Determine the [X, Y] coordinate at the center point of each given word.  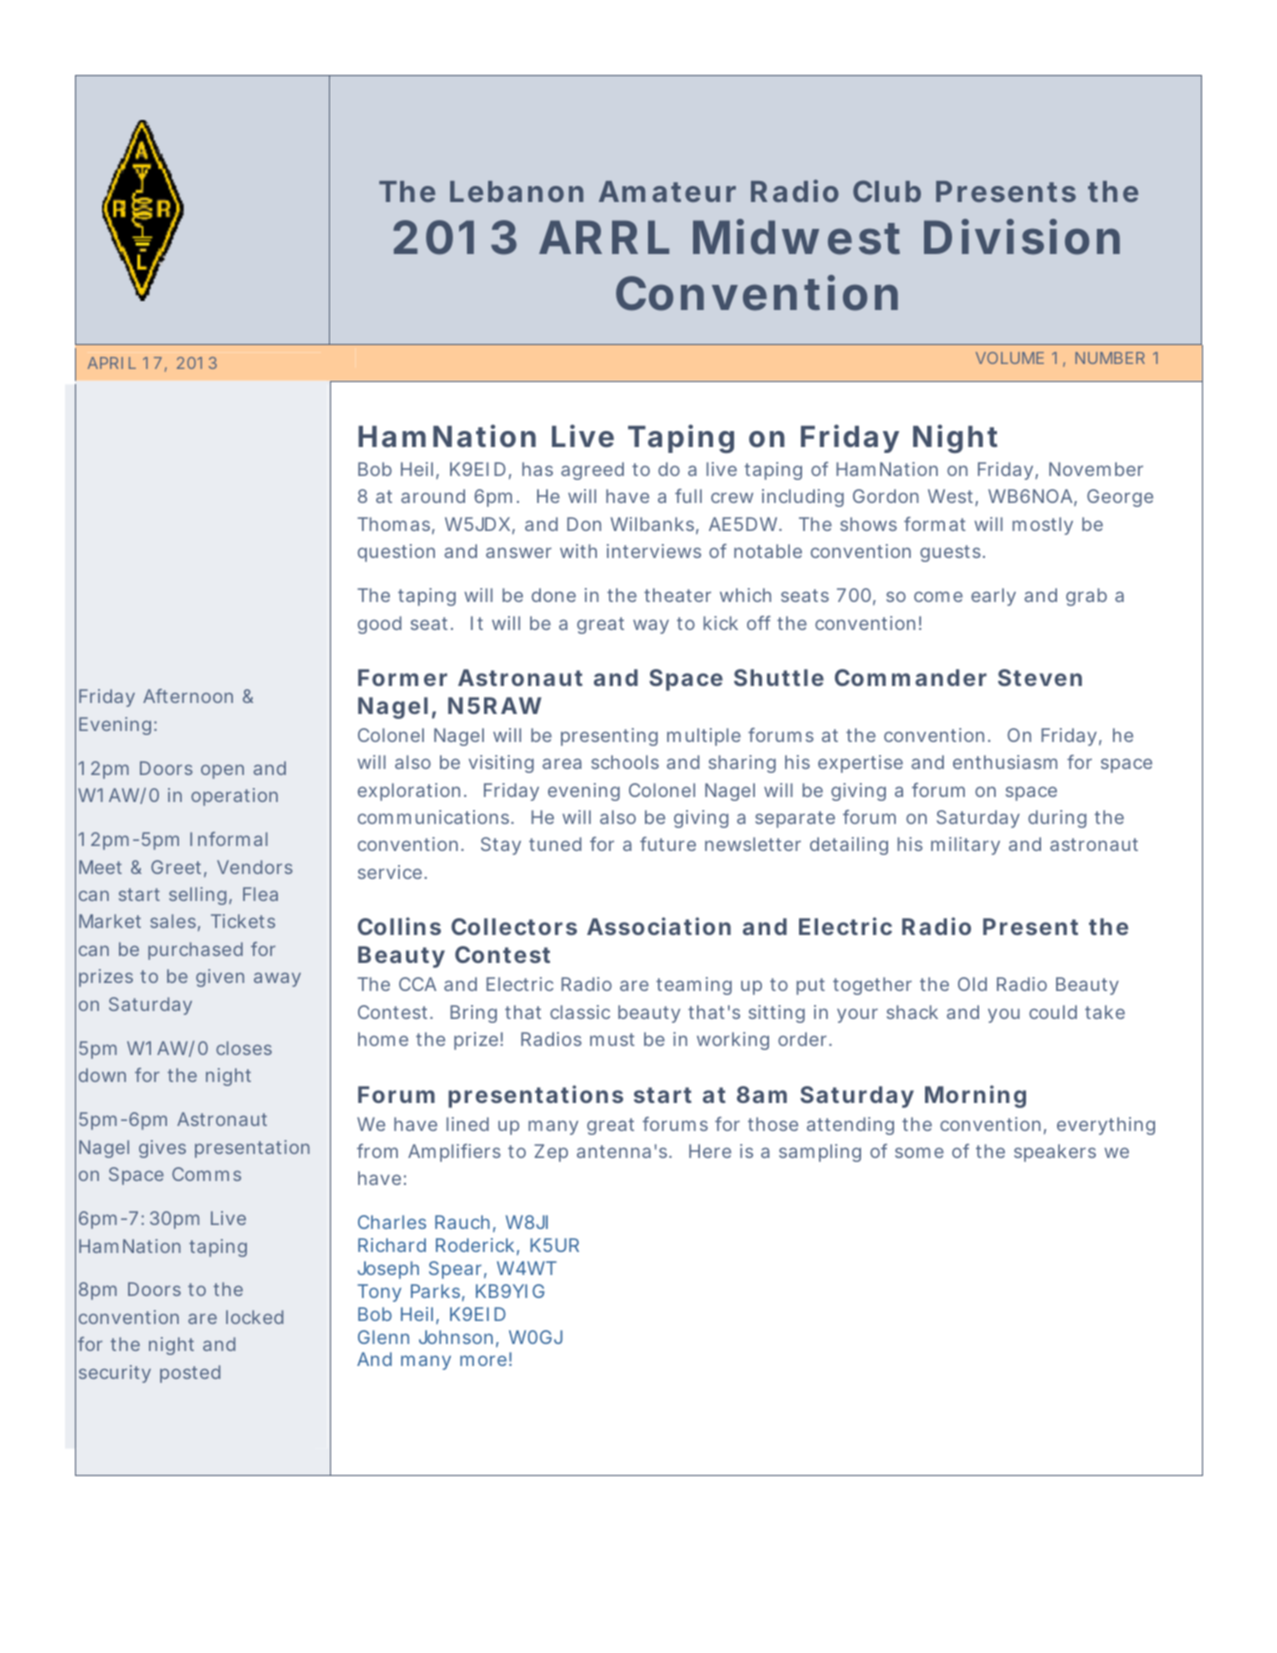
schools [625, 762]
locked [254, 1317]
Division [1022, 237]
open [222, 772]
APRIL [112, 363]
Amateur [667, 191]
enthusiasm [1005, 762]
